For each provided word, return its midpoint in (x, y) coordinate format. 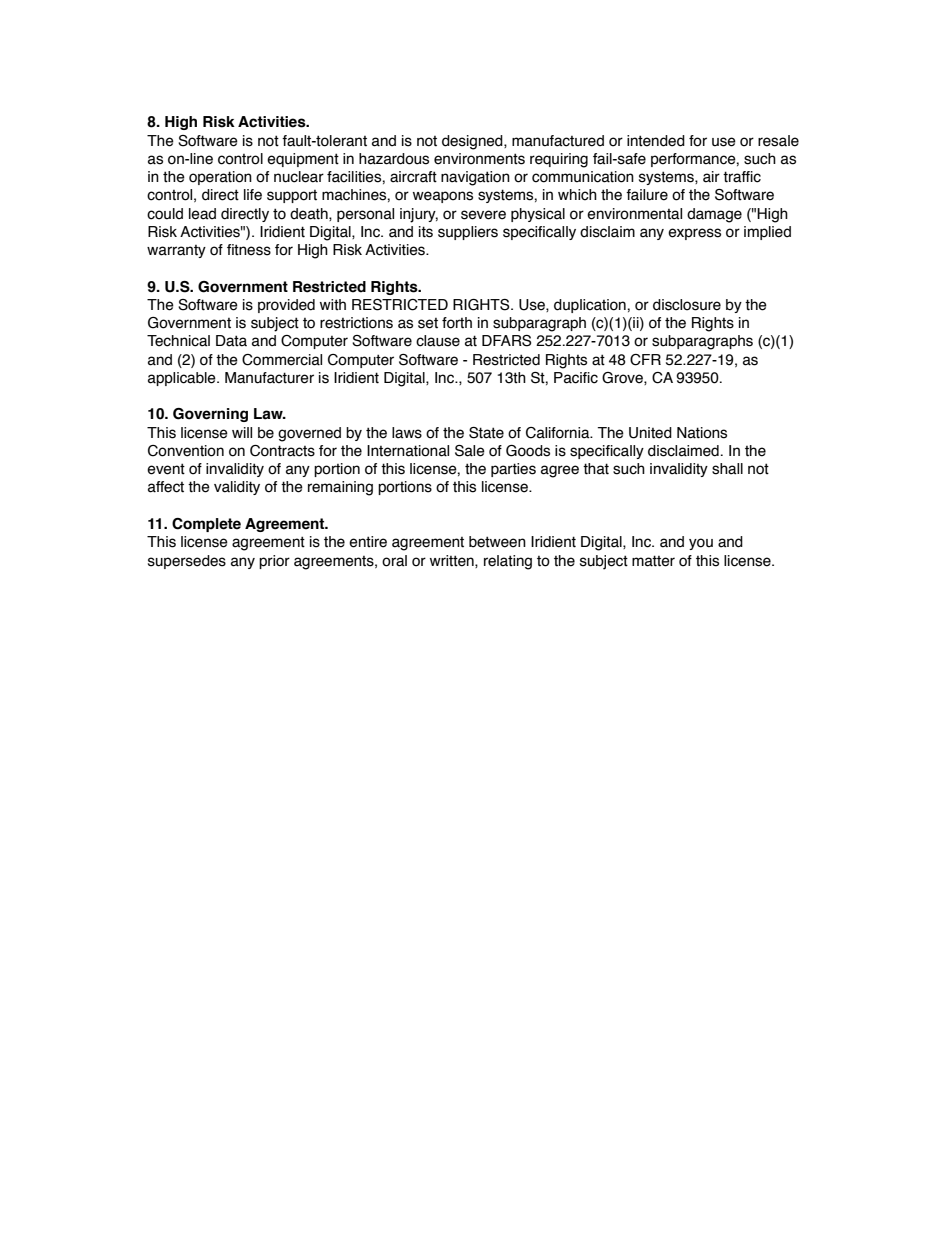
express (694, 234)
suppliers (468, 233)
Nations (702, 433)
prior (274, 562)
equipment (303, 160)
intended (656, 141)
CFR (645, 360)
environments (479, 159)
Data (231, 341)
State (486, 433)
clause (438, 341)
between (497, 542)
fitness (249, 250)
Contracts (282, 451)
